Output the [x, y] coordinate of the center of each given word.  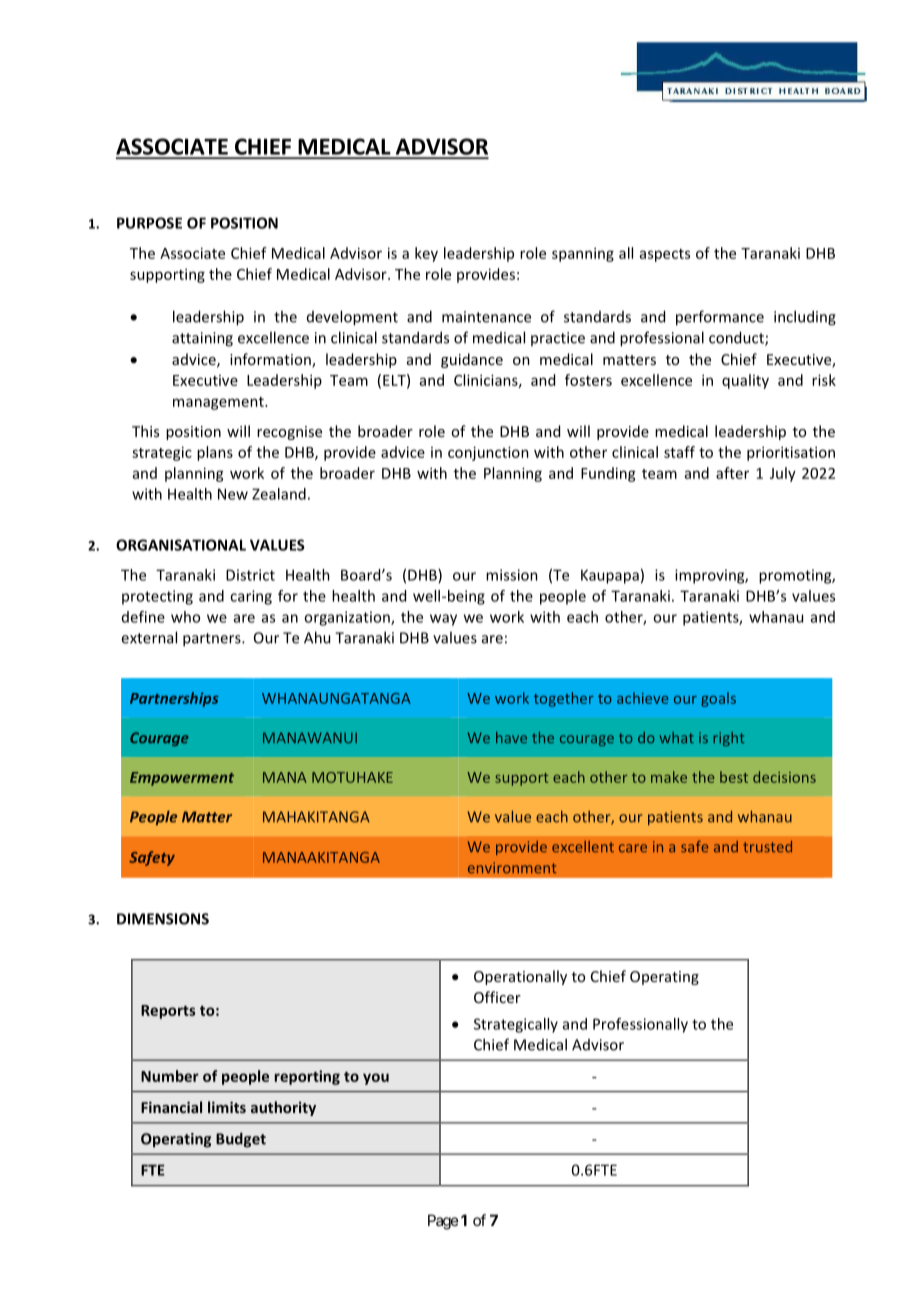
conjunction [488, 453]
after [732, 473]
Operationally [520, 977]
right [728, 739]
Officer [497, 997]
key [426, 254]
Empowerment [182, 779]
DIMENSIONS [163, 919]
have [511, 737]
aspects [665, 255]
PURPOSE [149, 223]
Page [443, 1222]
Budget [241, 1140]
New [233, 494]
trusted [767, 847]
